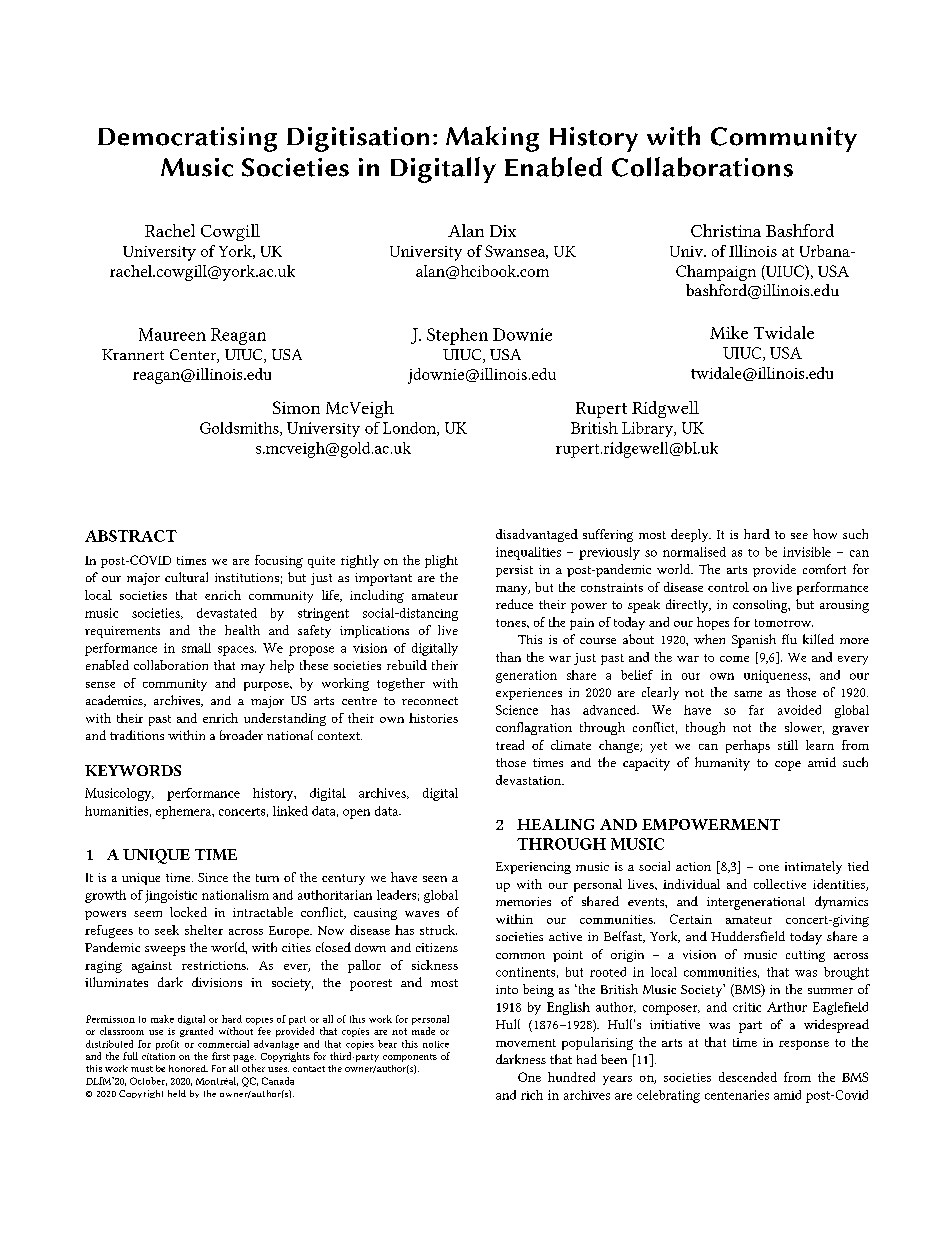 The height and width of the screenshot is (1233, 952). I want to click on tread, so click(510, 745).
